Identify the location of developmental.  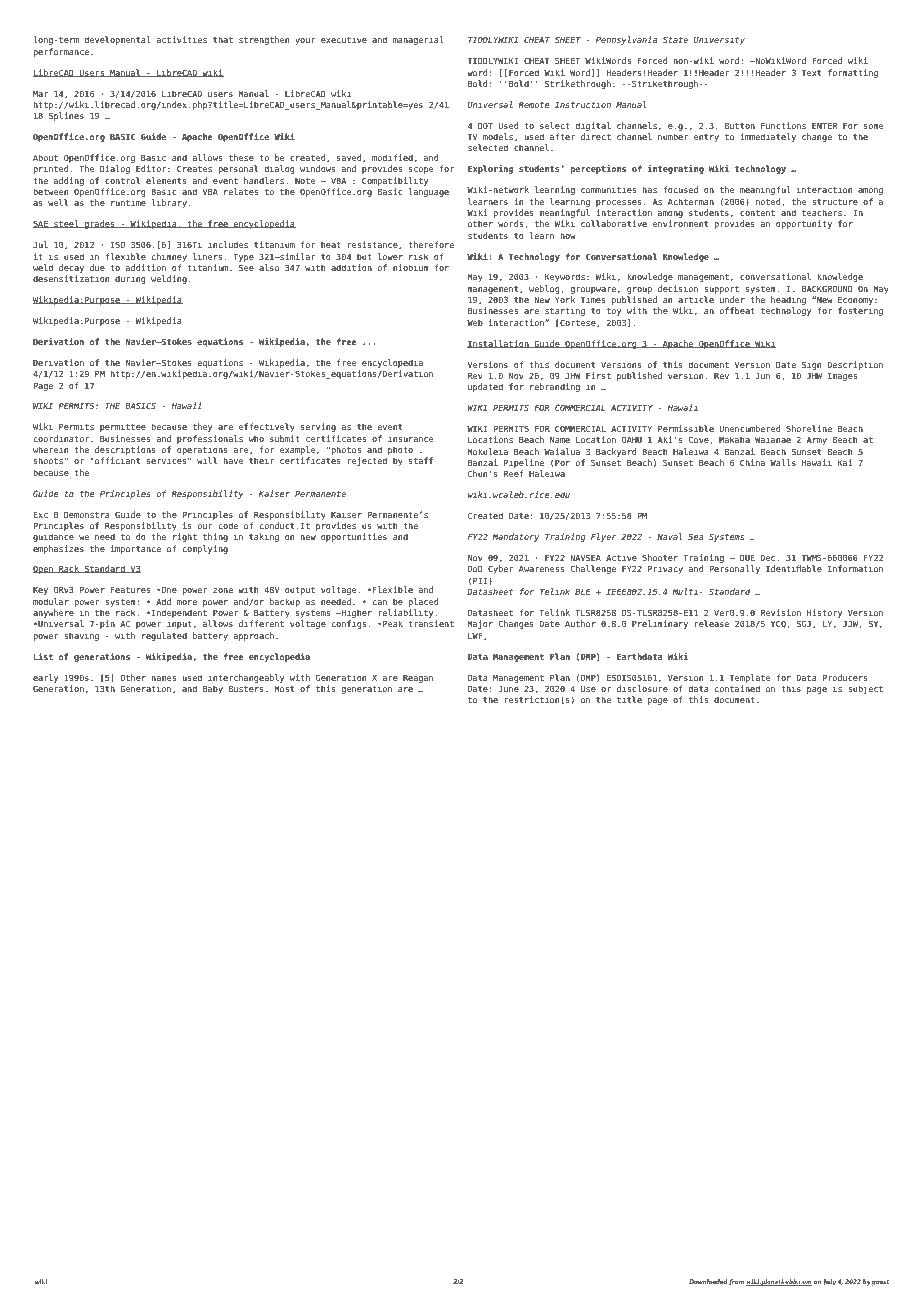
(117, 40).
